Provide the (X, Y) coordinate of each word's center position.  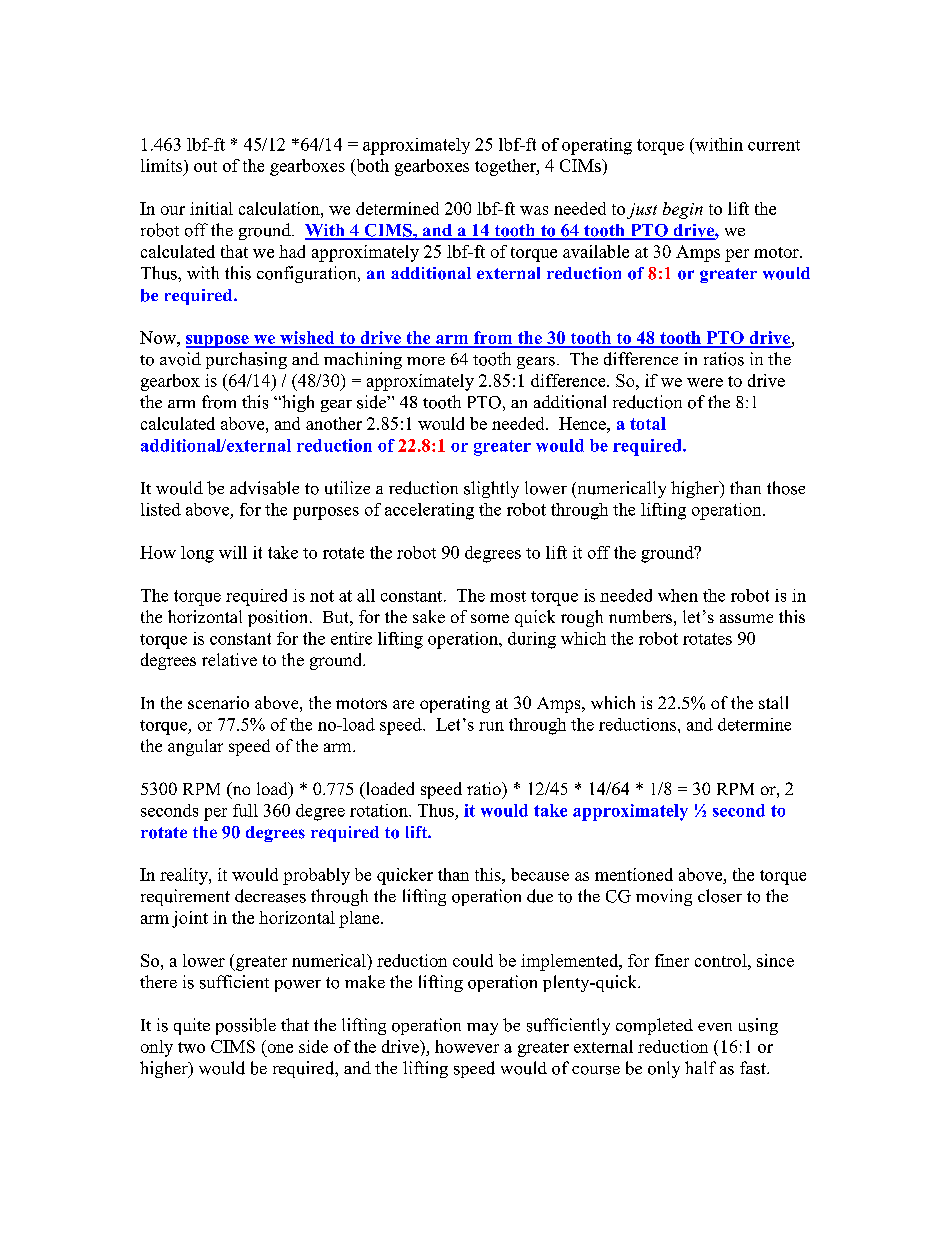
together (506, 167)
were (705, 382)
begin (683, 210)
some (490, 618)
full (245, 810)
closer (720, 896)
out (205, 166)
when (678, 595)
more (426, 361)
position (279, 618)
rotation (380, 810)
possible (246, 1026)
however (467, 1046)
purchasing (246, 360)
